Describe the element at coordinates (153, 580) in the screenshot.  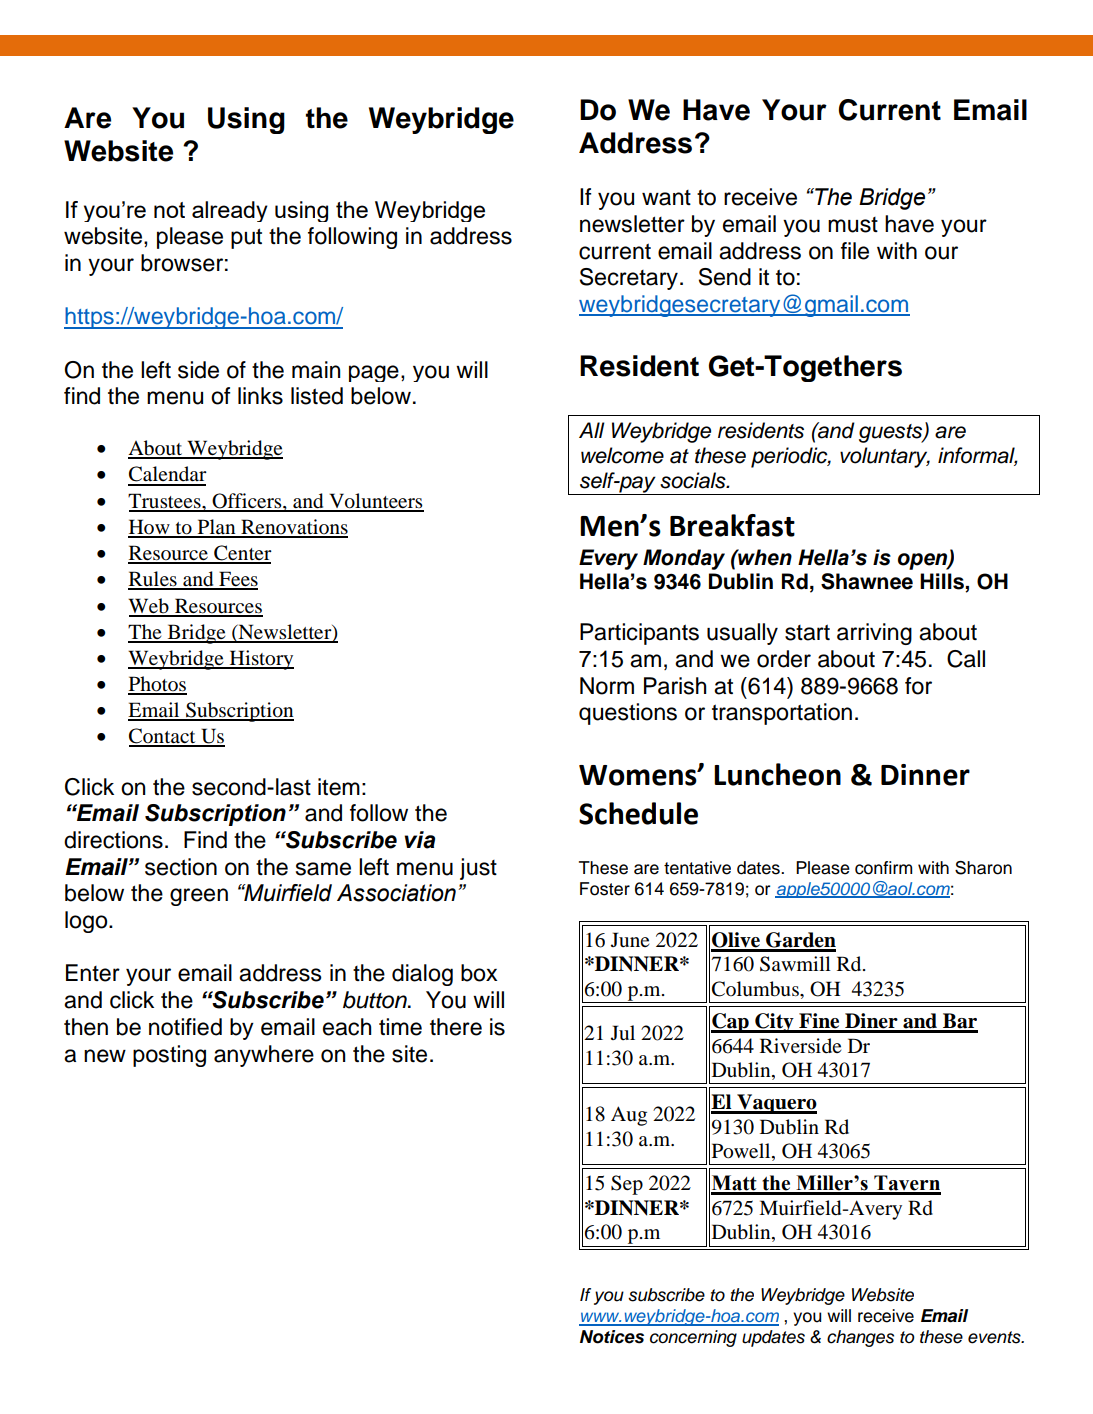
I see `Rules` at that location.
